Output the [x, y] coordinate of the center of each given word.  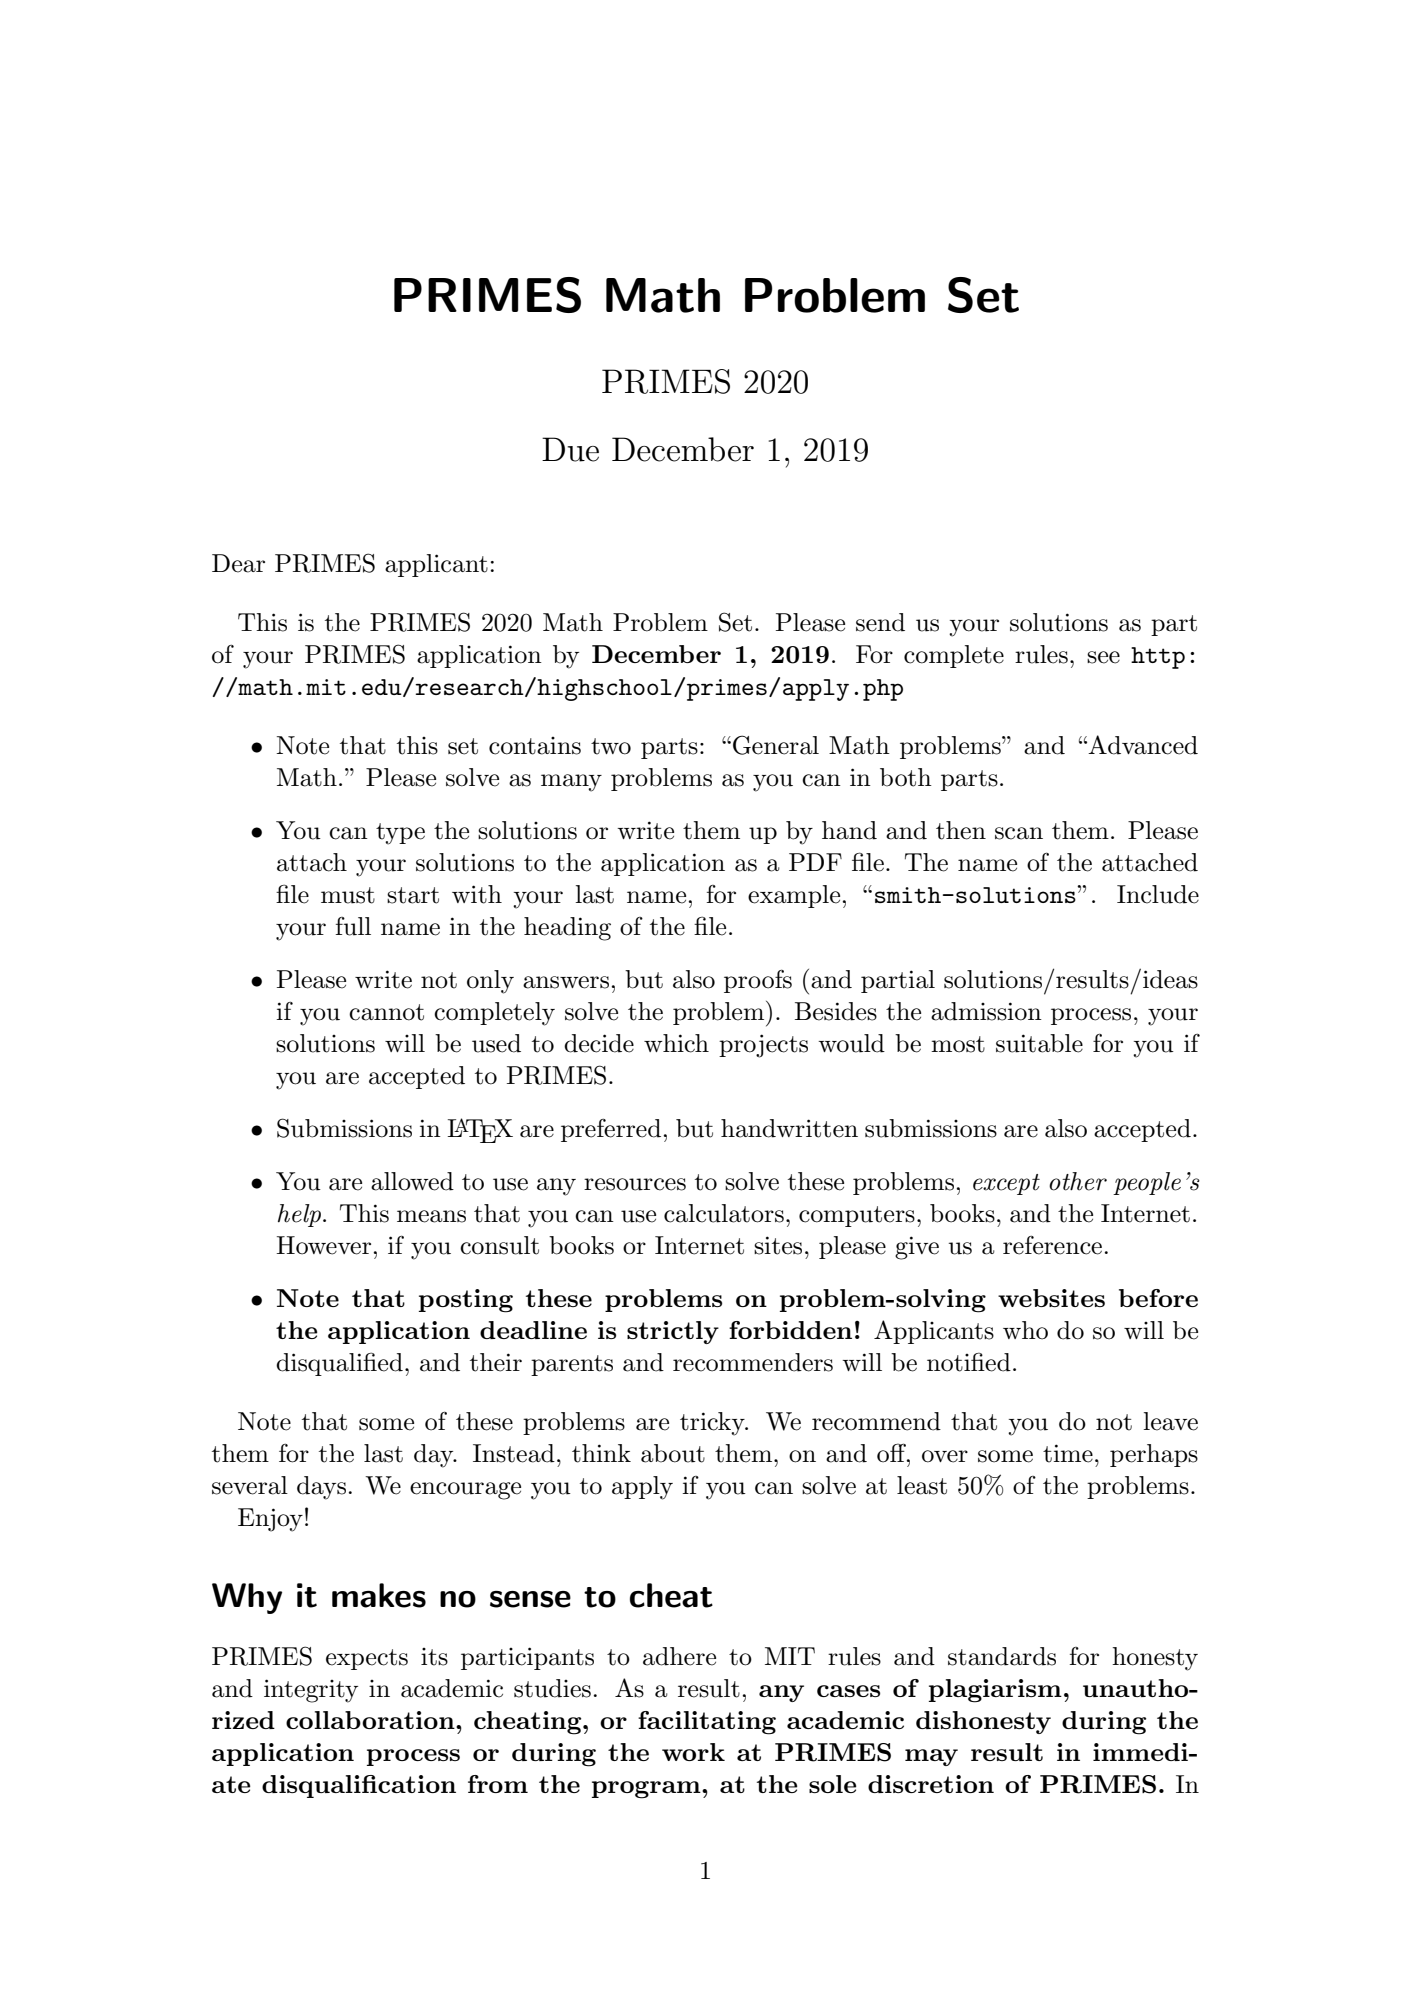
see [1103, 657]
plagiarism [995, 1691]
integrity [311, 1691]
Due [570, 449]
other [1078, 1181]
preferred [611, 1130]
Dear [238, 563]
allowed [412, 1181]
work [693, 1752]
